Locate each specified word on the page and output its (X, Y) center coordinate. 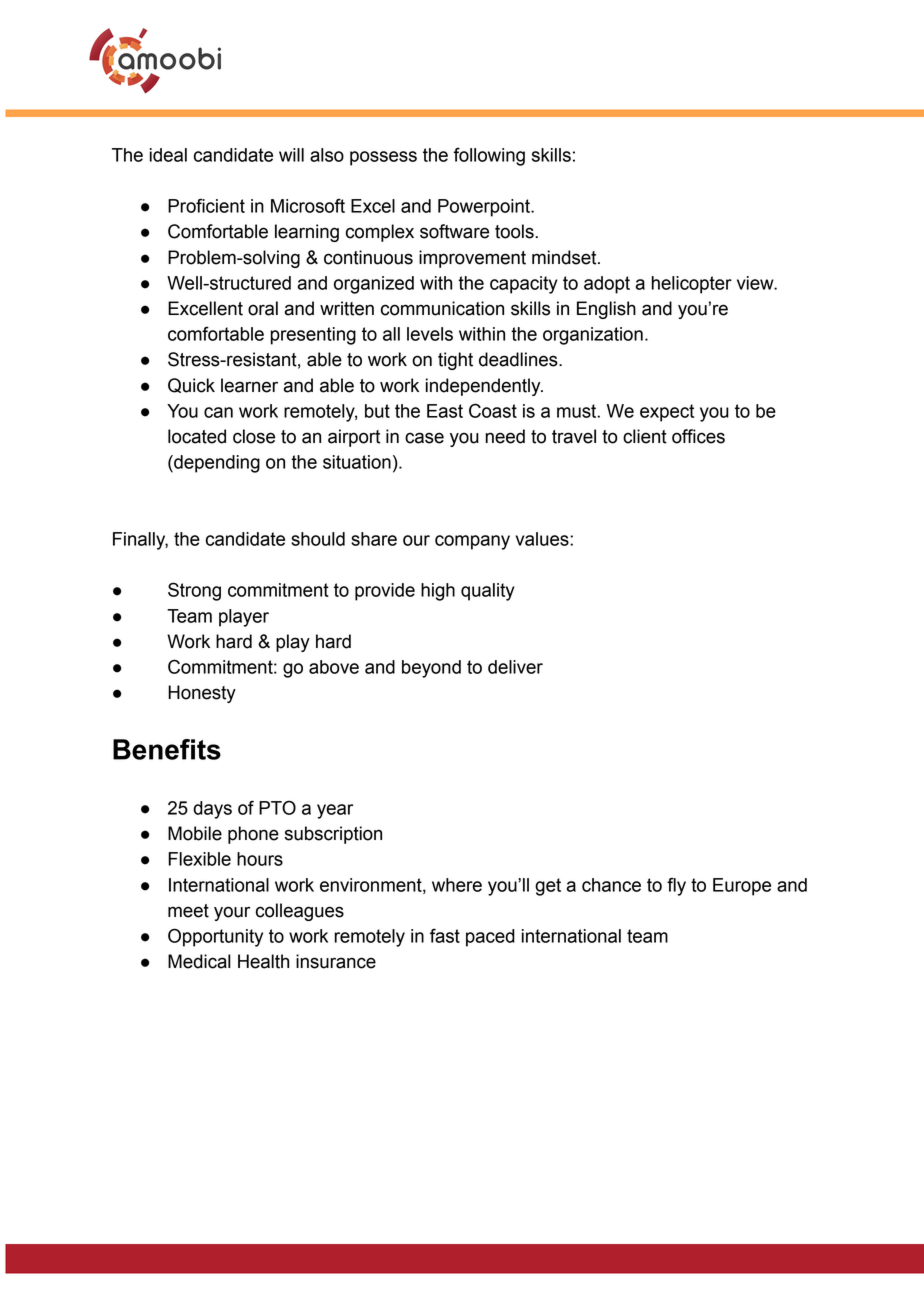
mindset (565, 257)
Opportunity (215, 937)
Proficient (206, 205)
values (543, 539)
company (472, 542)
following (489, 156)
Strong (194, 591)
